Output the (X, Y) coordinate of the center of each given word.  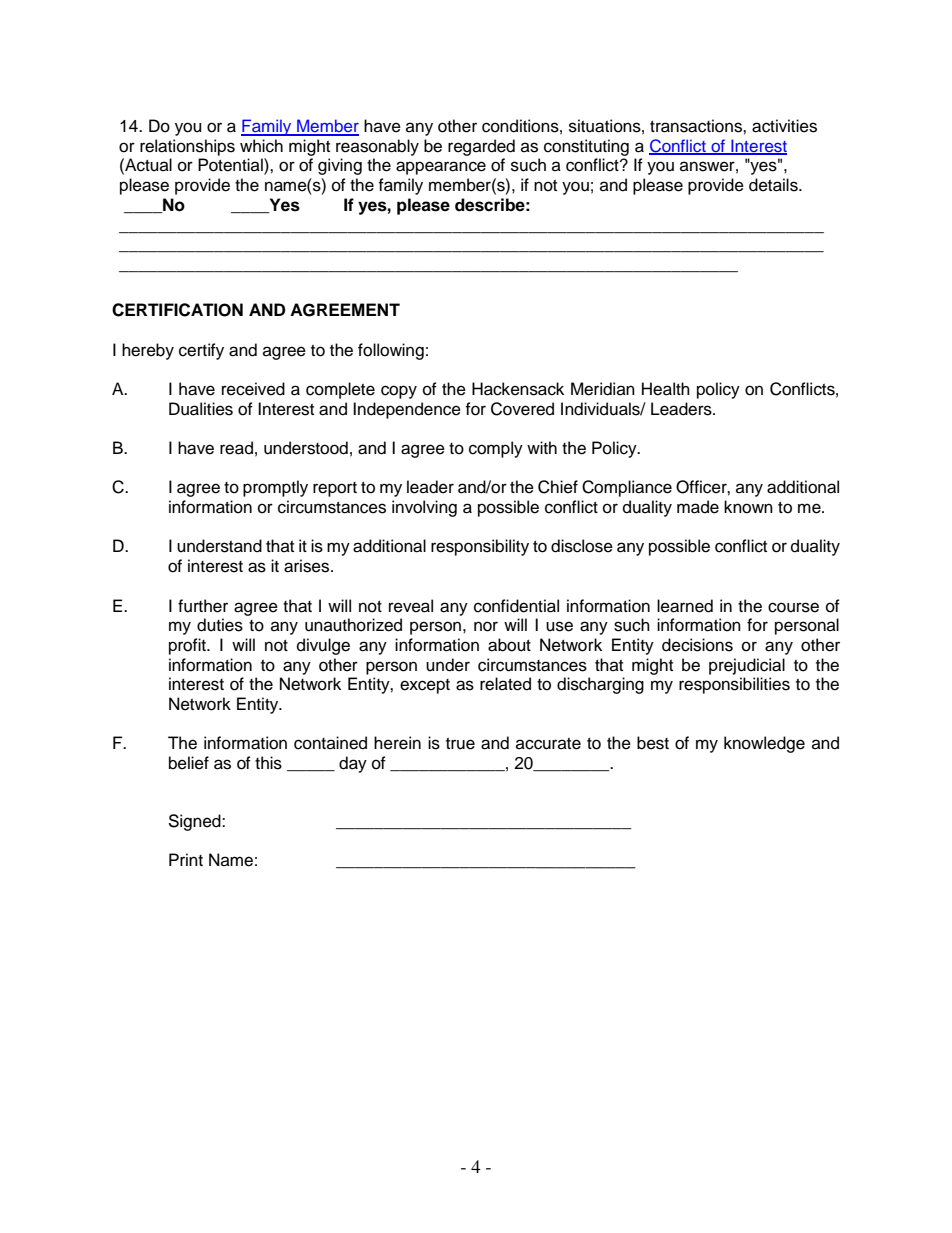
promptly (275, 488)
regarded (481, 147)
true (460, 744)
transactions (697, 126)
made (698, 507)
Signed (195, 822)
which (261, 146)
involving (424, 508)
